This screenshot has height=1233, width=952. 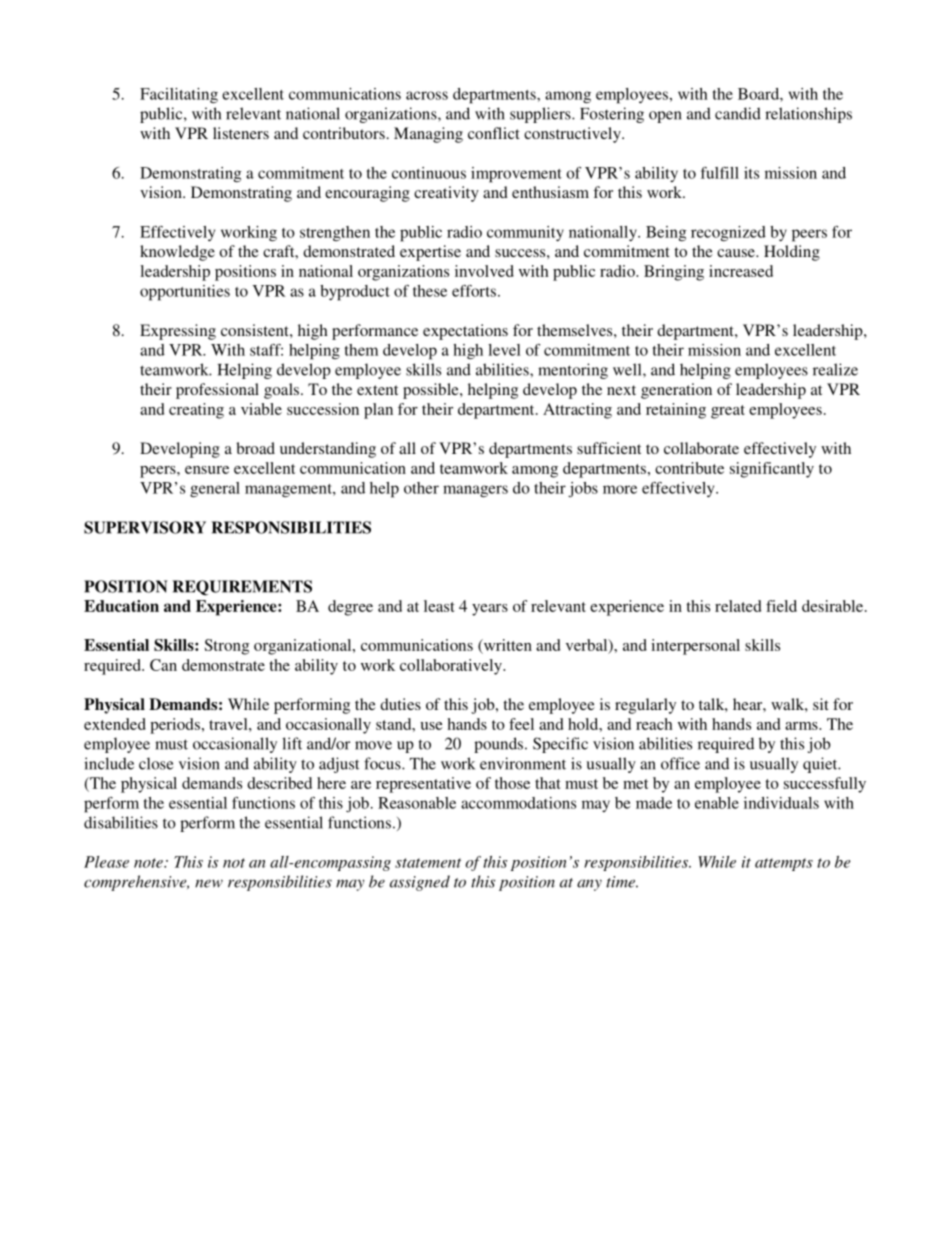 I want to click on collaboratively, so click(x=452, y=667).
